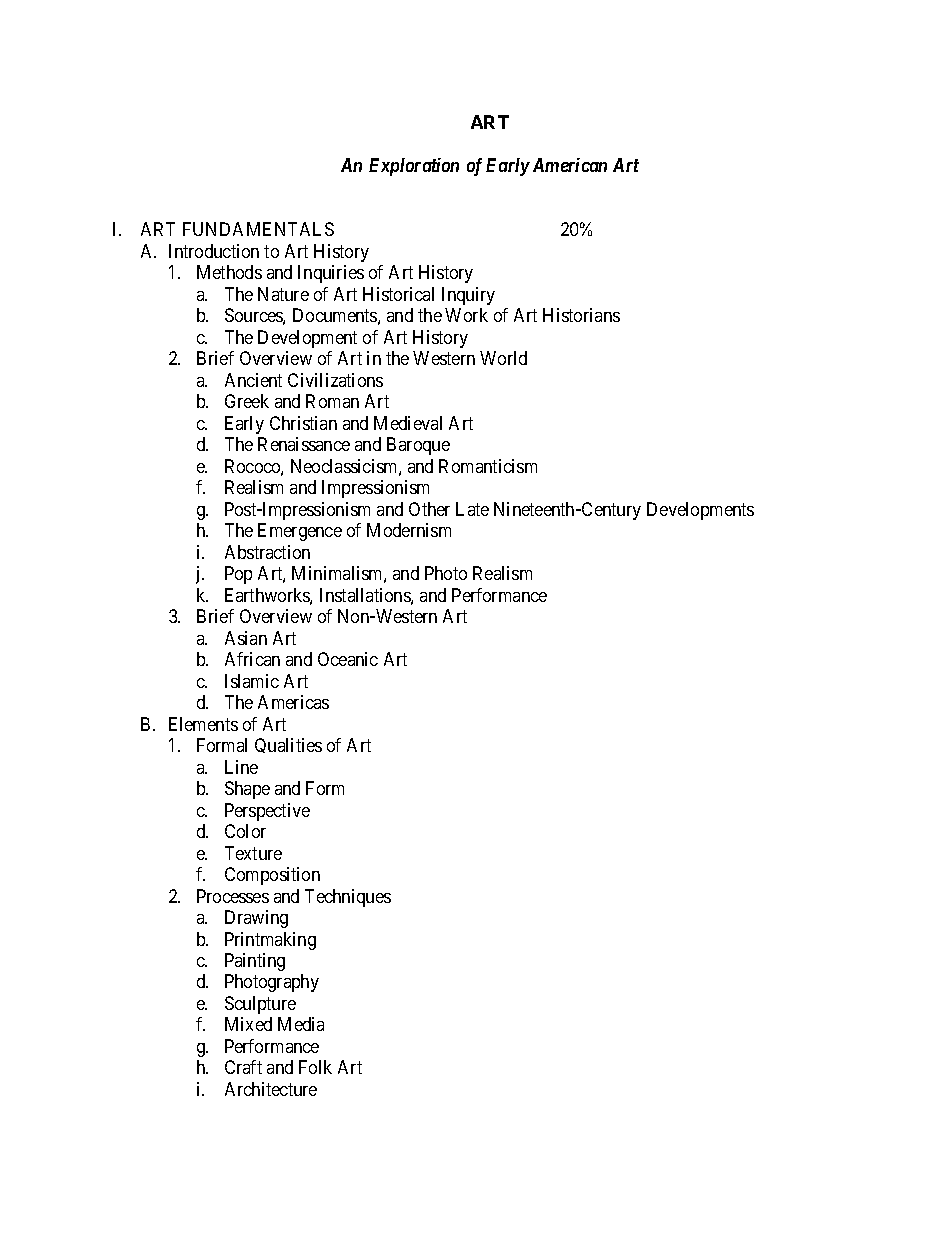  What do you see at coordinates (241, 767) in the image?
I see `Line` at bounding box center [241, 767].
